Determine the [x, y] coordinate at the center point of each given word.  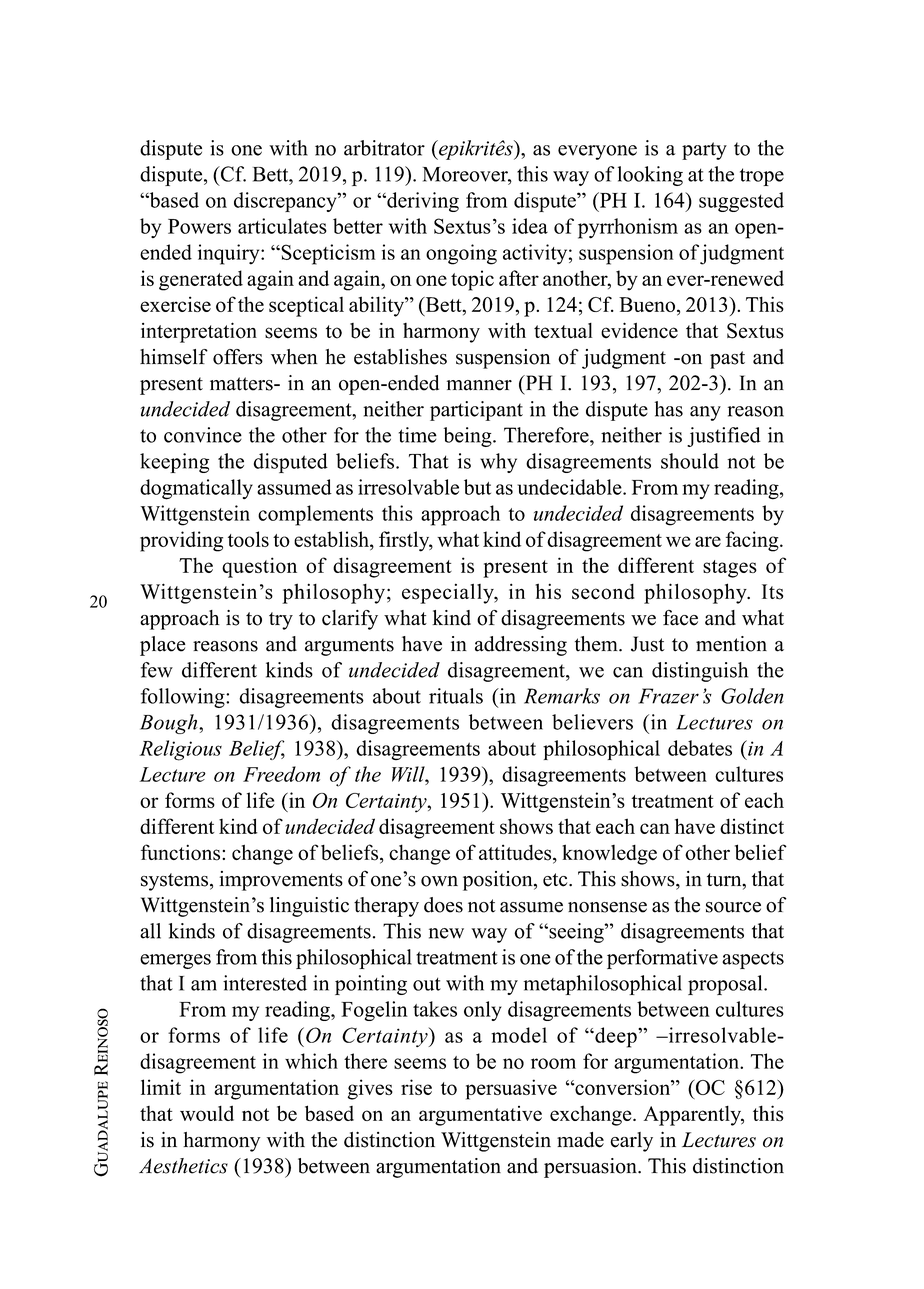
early [631, 1142]
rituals [456, 696]
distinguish [700, 672]
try [281, 621]
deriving [422, 202]
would [207, 1113]
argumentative [480, 1116]
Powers [199, 226]
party [704, 151]
